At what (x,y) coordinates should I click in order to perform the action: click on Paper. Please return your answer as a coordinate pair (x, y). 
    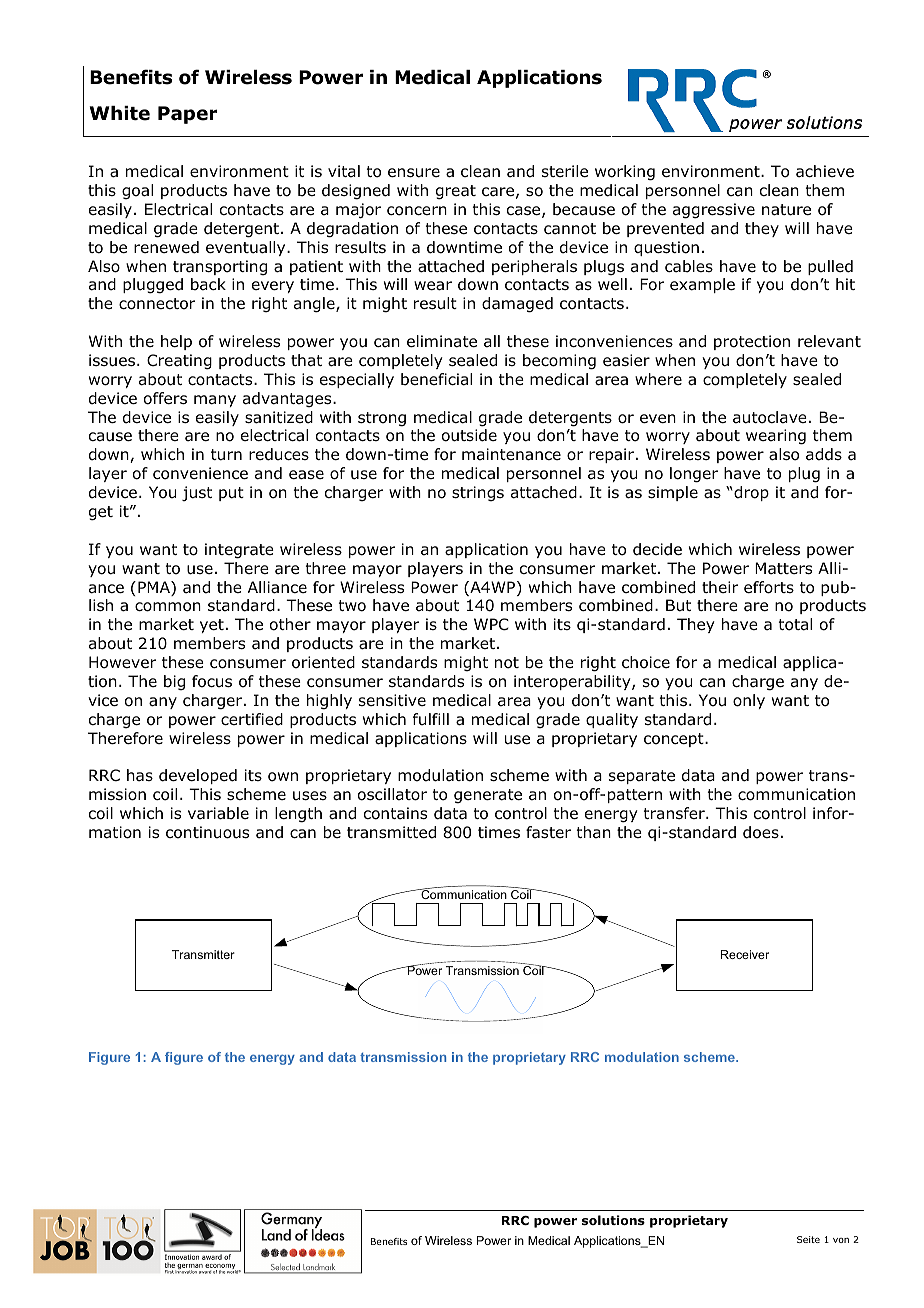
    Looking at the image, I should click on (188, 115).
